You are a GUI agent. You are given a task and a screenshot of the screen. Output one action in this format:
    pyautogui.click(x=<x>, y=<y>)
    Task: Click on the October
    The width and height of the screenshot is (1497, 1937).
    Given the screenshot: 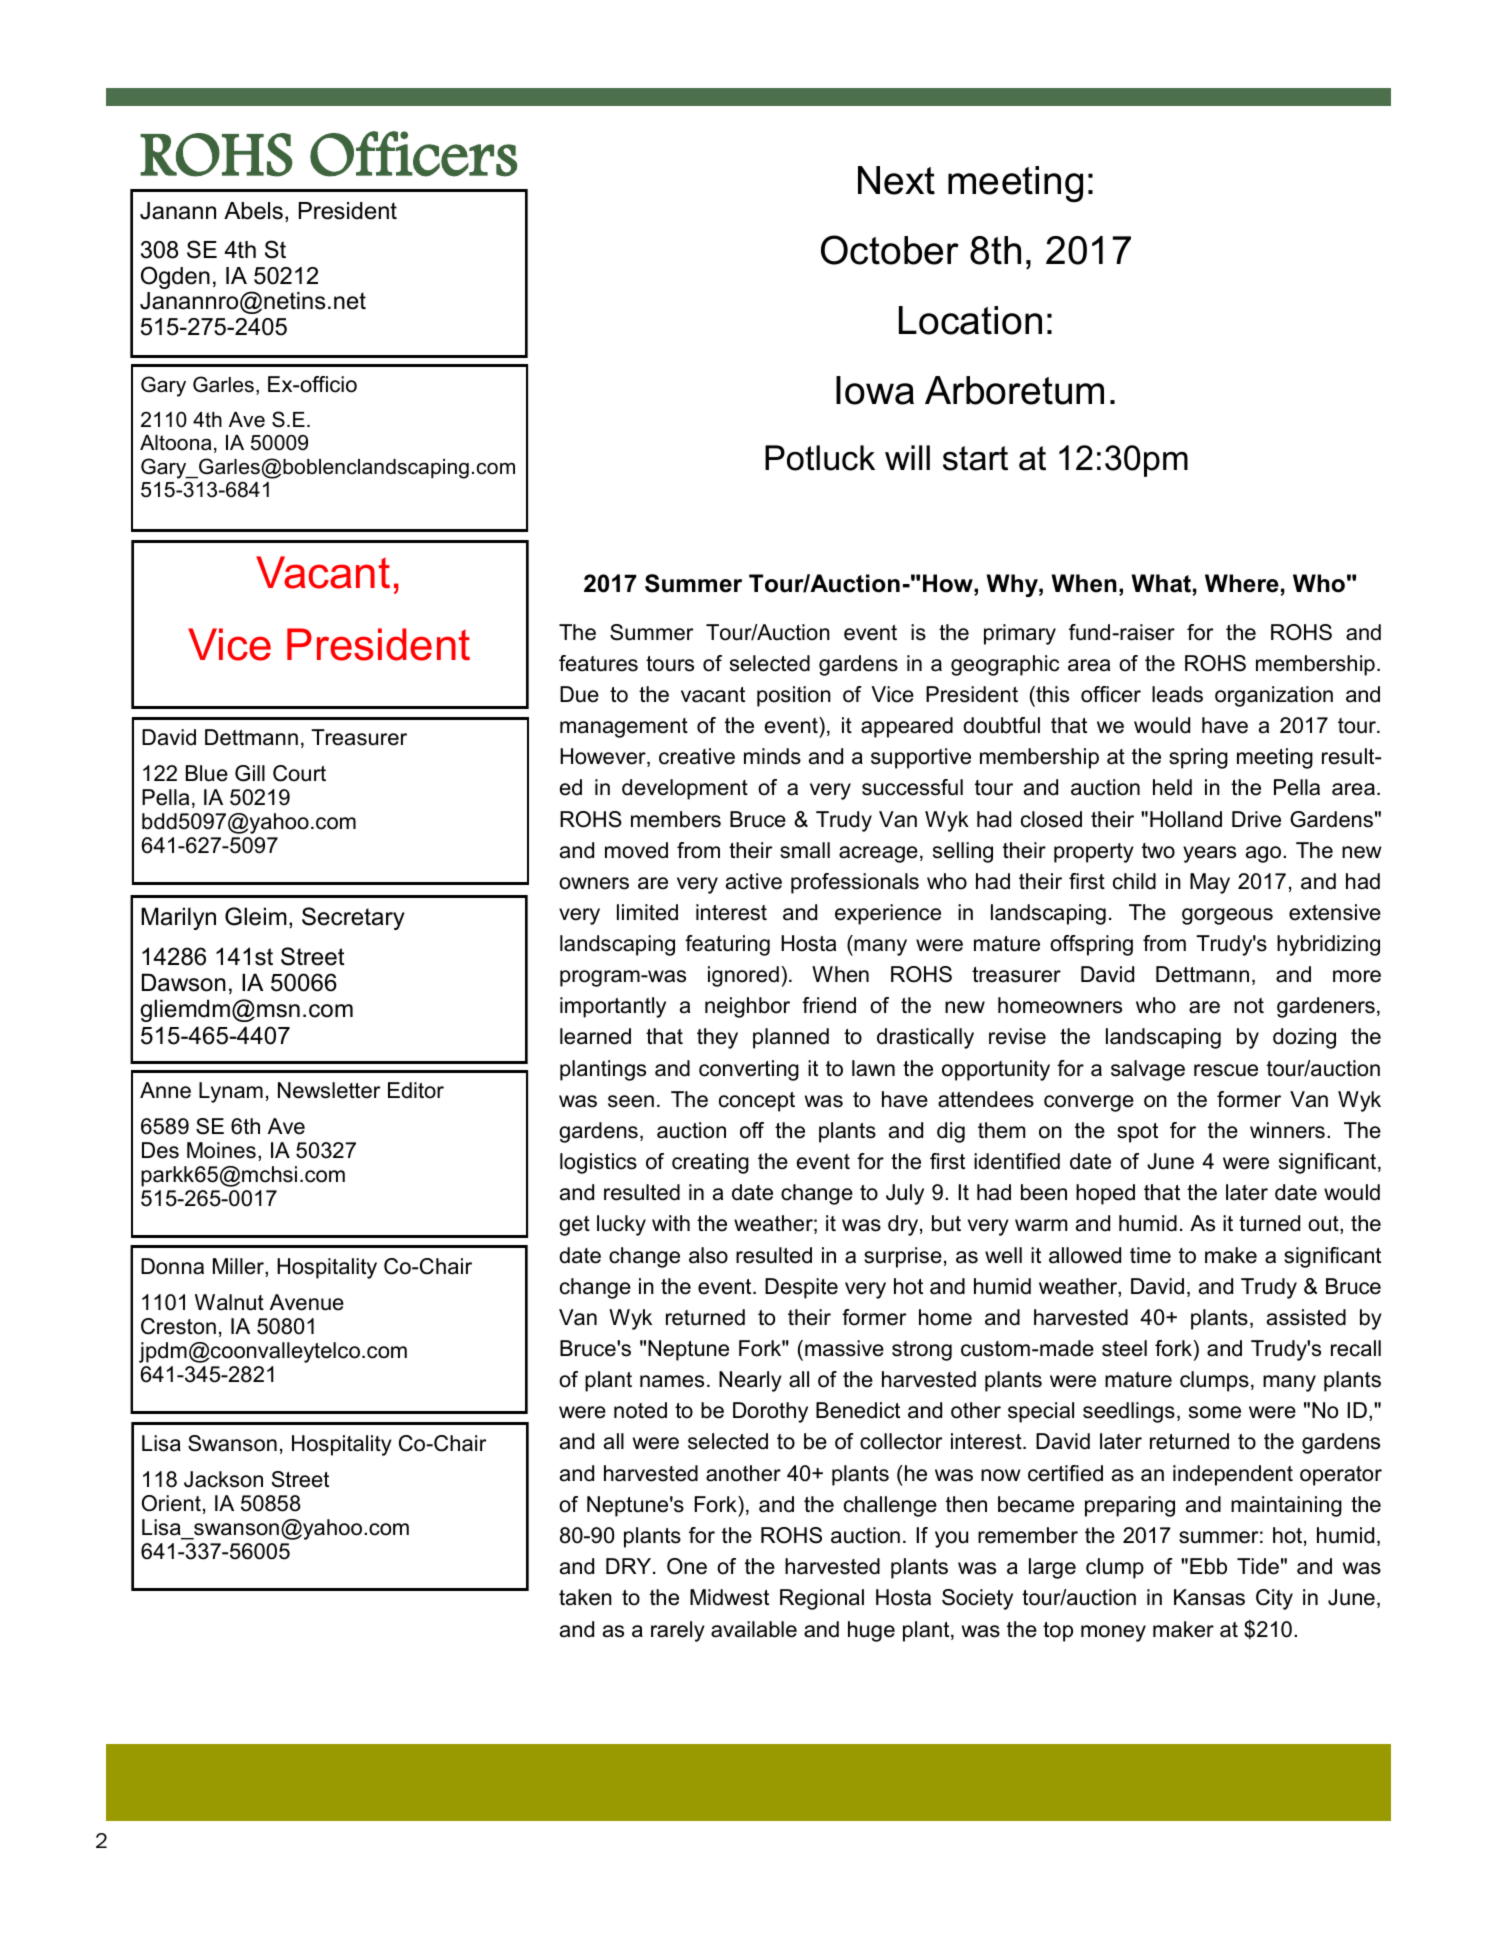 What is the action you would take?
    pyautogui.click(x=890, y=250)
